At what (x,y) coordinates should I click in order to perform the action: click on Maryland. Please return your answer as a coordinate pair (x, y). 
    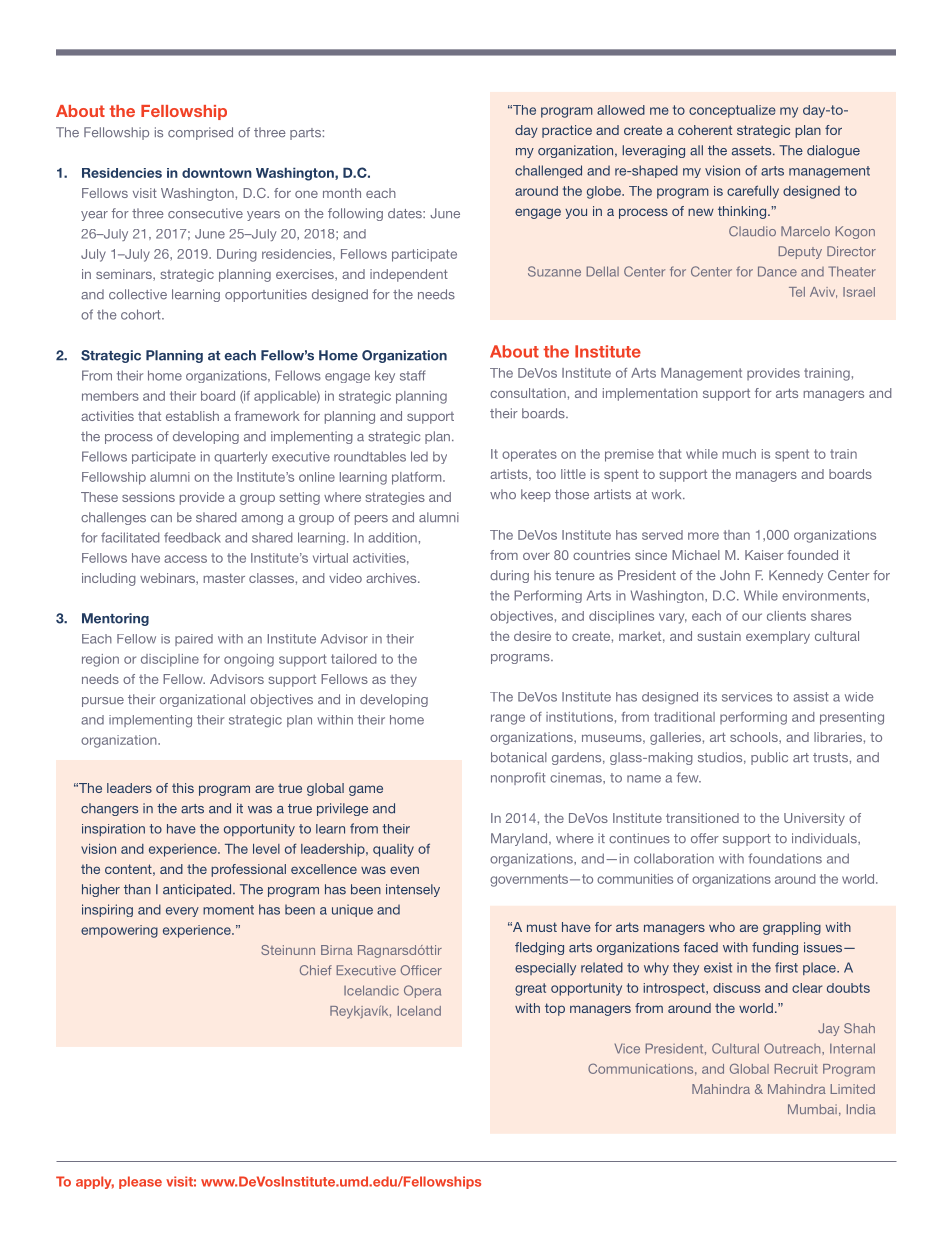
    Looking at the image, I should click on (520, 839).
